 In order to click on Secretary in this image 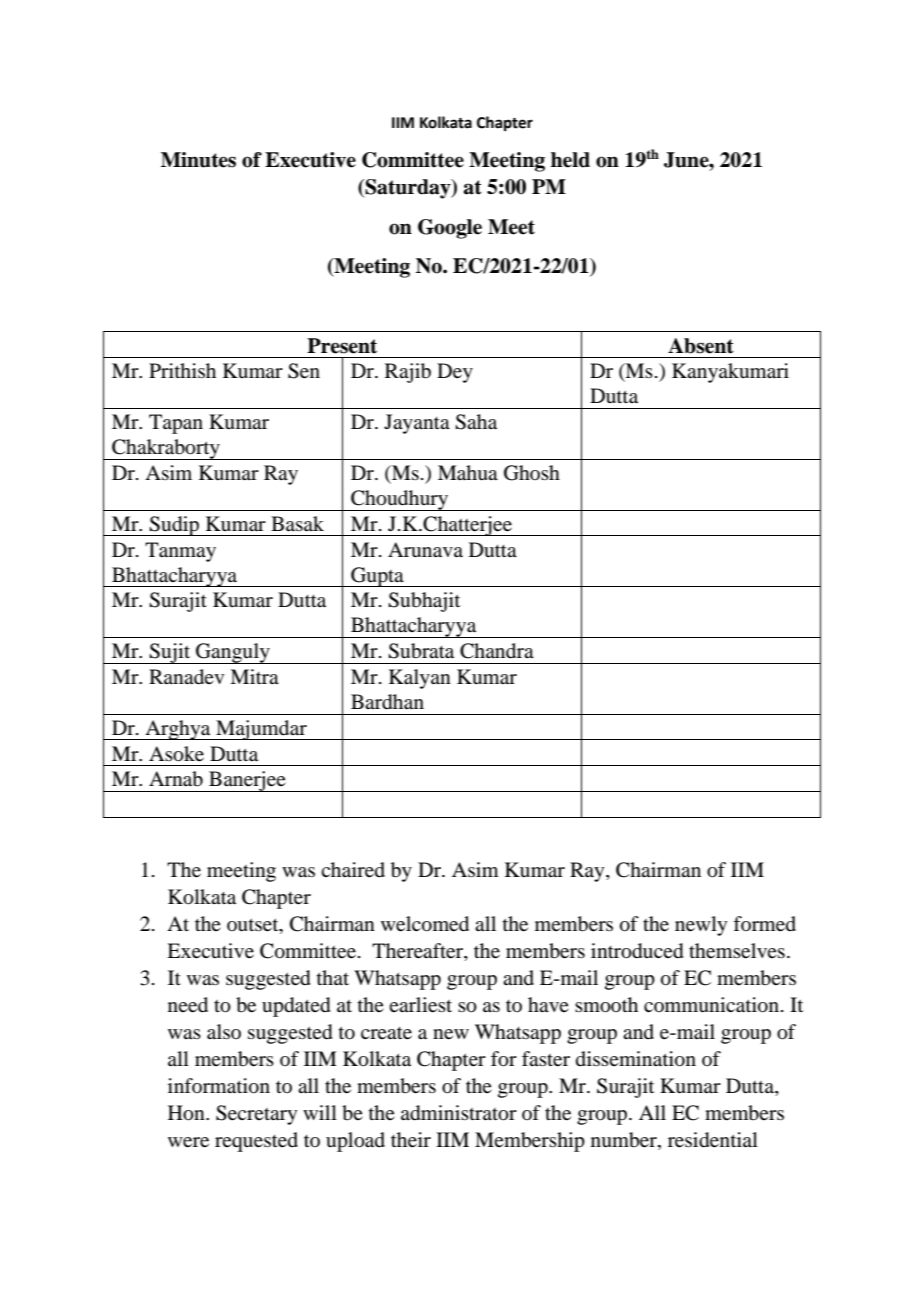, I will do `click(256, 1115)`.
